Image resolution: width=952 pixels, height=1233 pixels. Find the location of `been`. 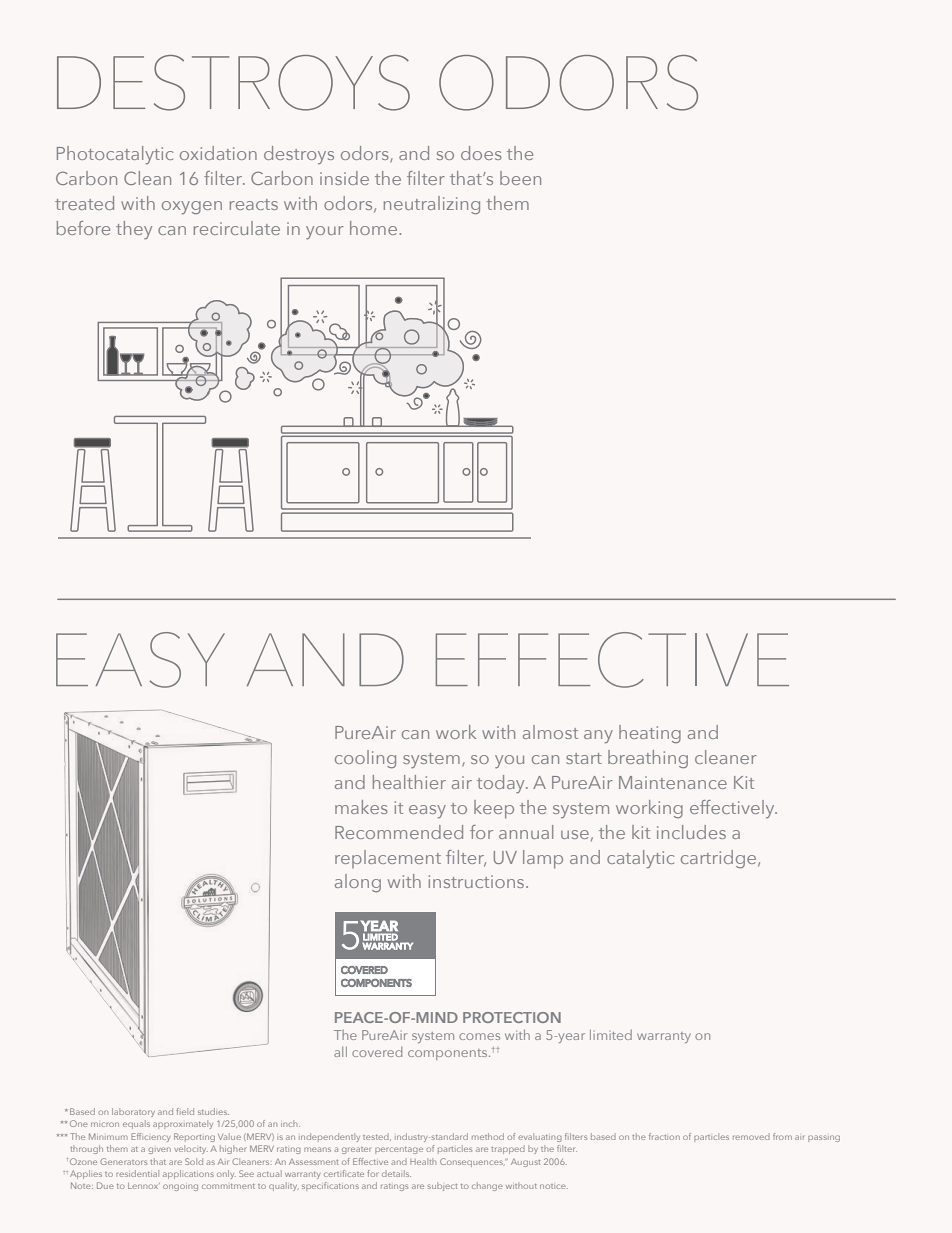

been is located at coordinates (520, 178).
